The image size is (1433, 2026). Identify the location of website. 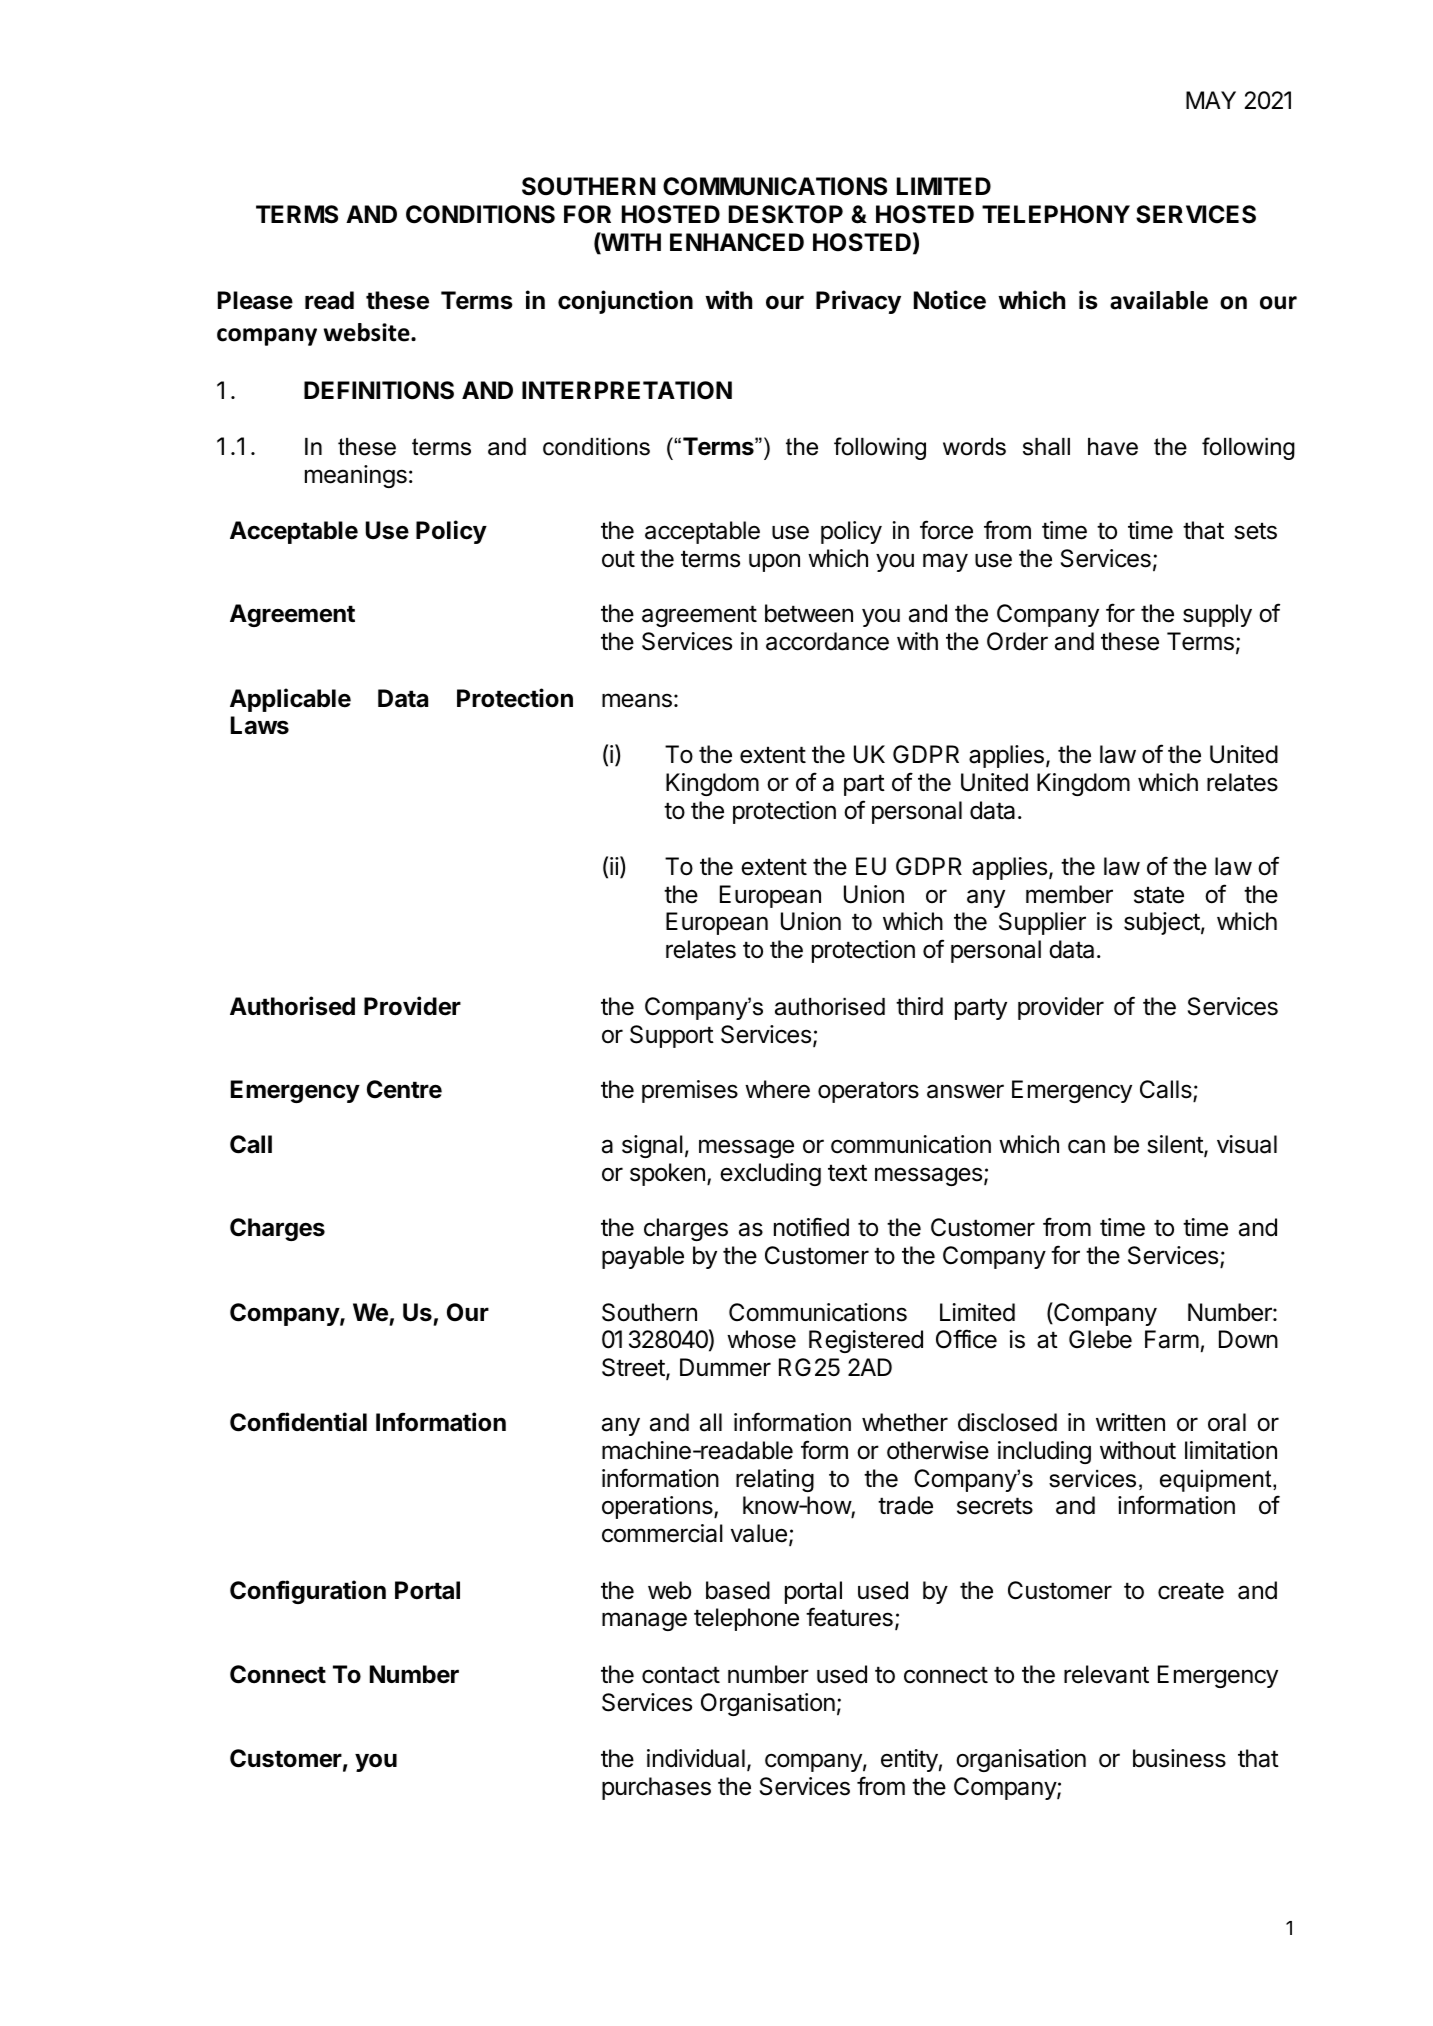
(367, 332).
